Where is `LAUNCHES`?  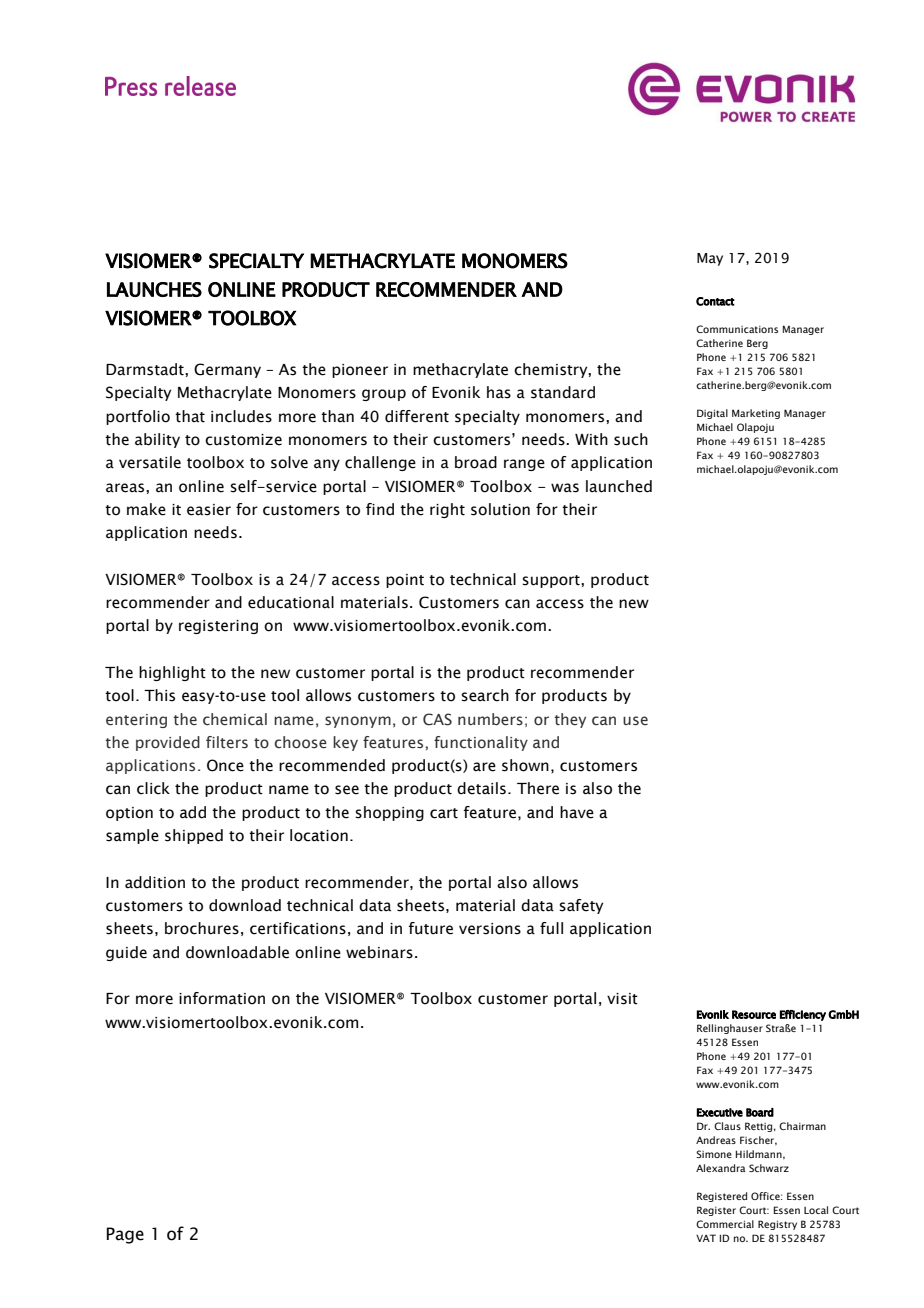
LAUNCHES is located at coordinates (154, 289).
